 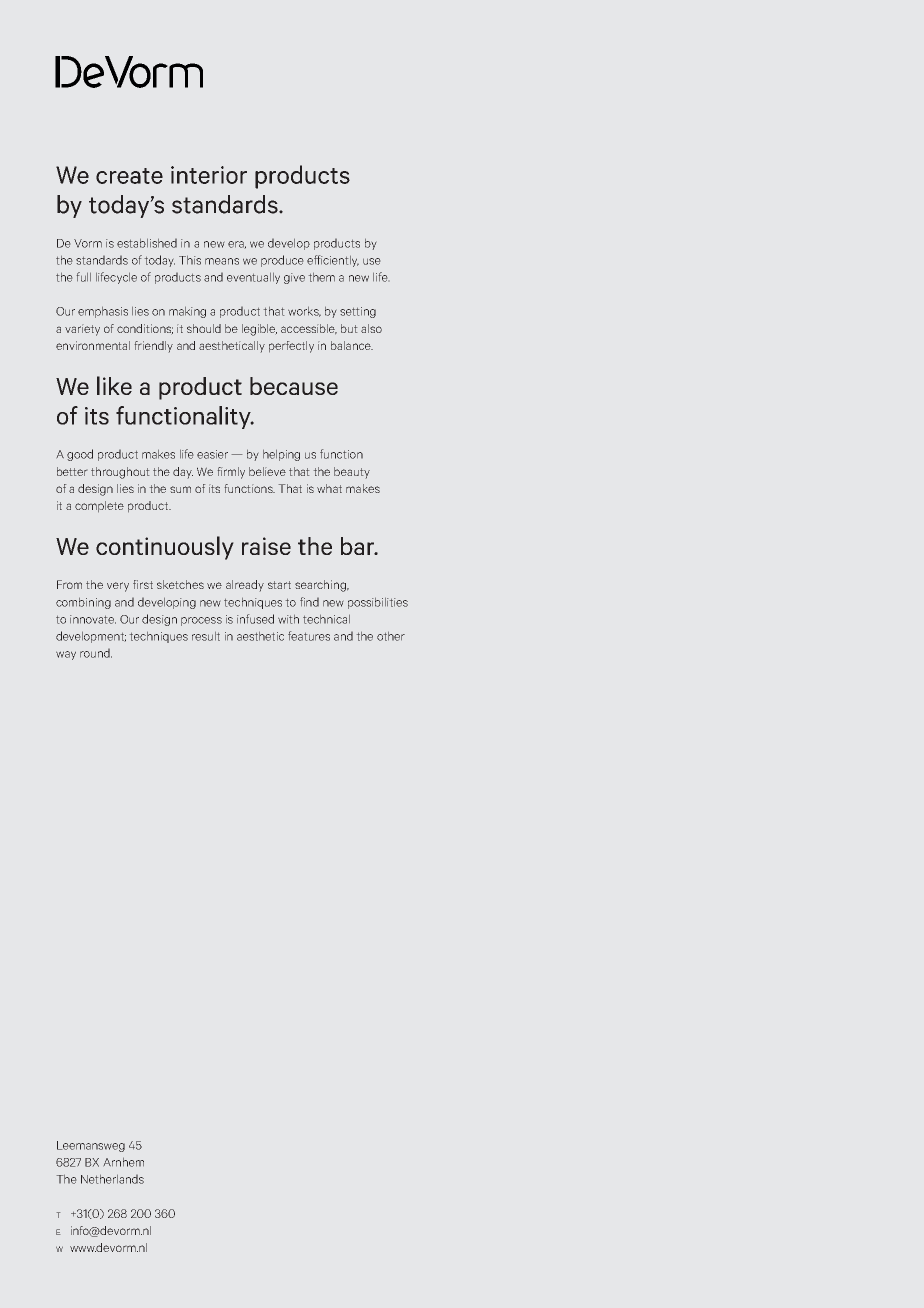 What do you see at coordinates (129, 176) in the screenshot?
I see `create` at bounding box center [129, 176].
